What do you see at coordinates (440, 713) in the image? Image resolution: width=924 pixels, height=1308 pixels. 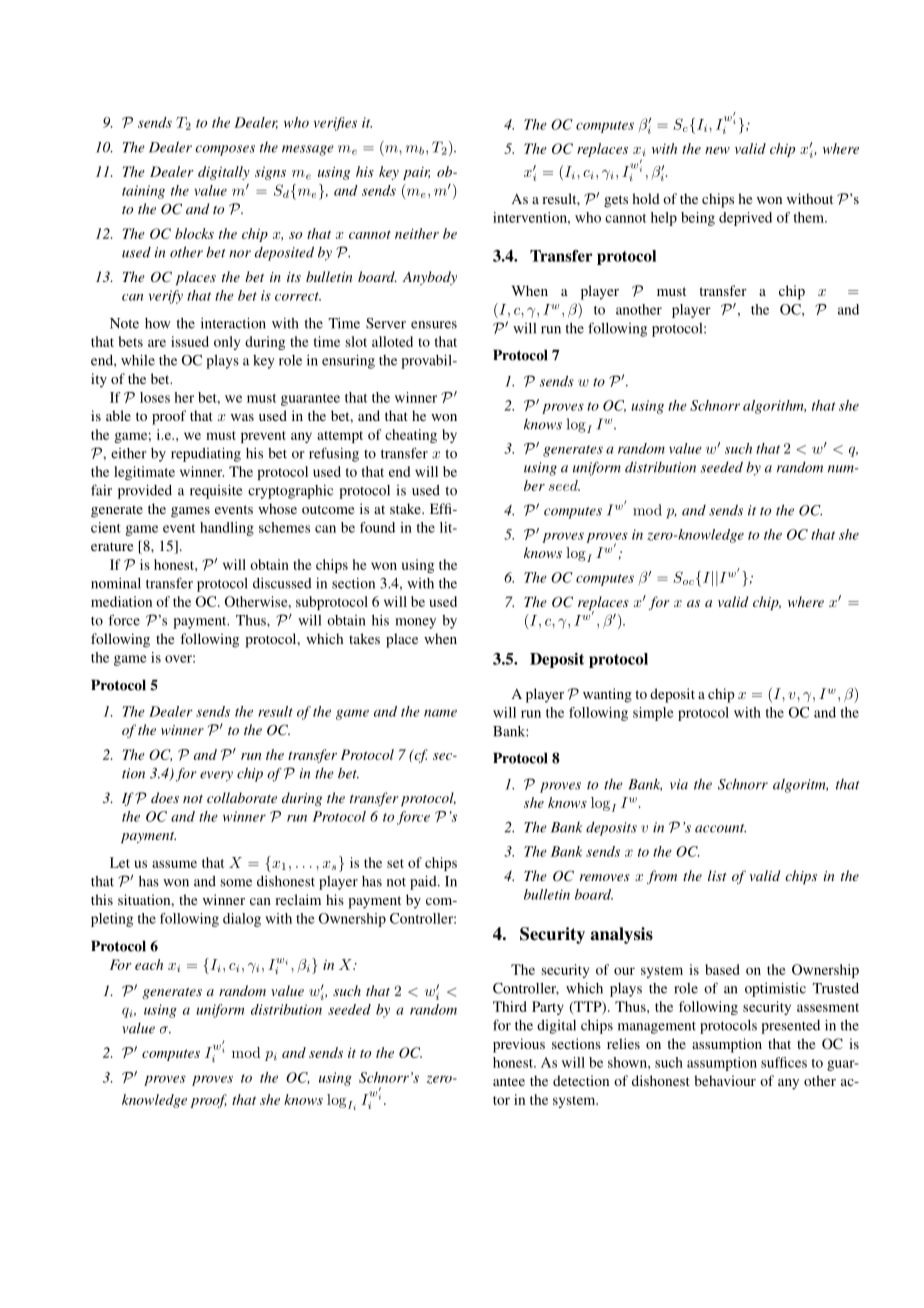 I see `name` at bounding box center [440, 713].
